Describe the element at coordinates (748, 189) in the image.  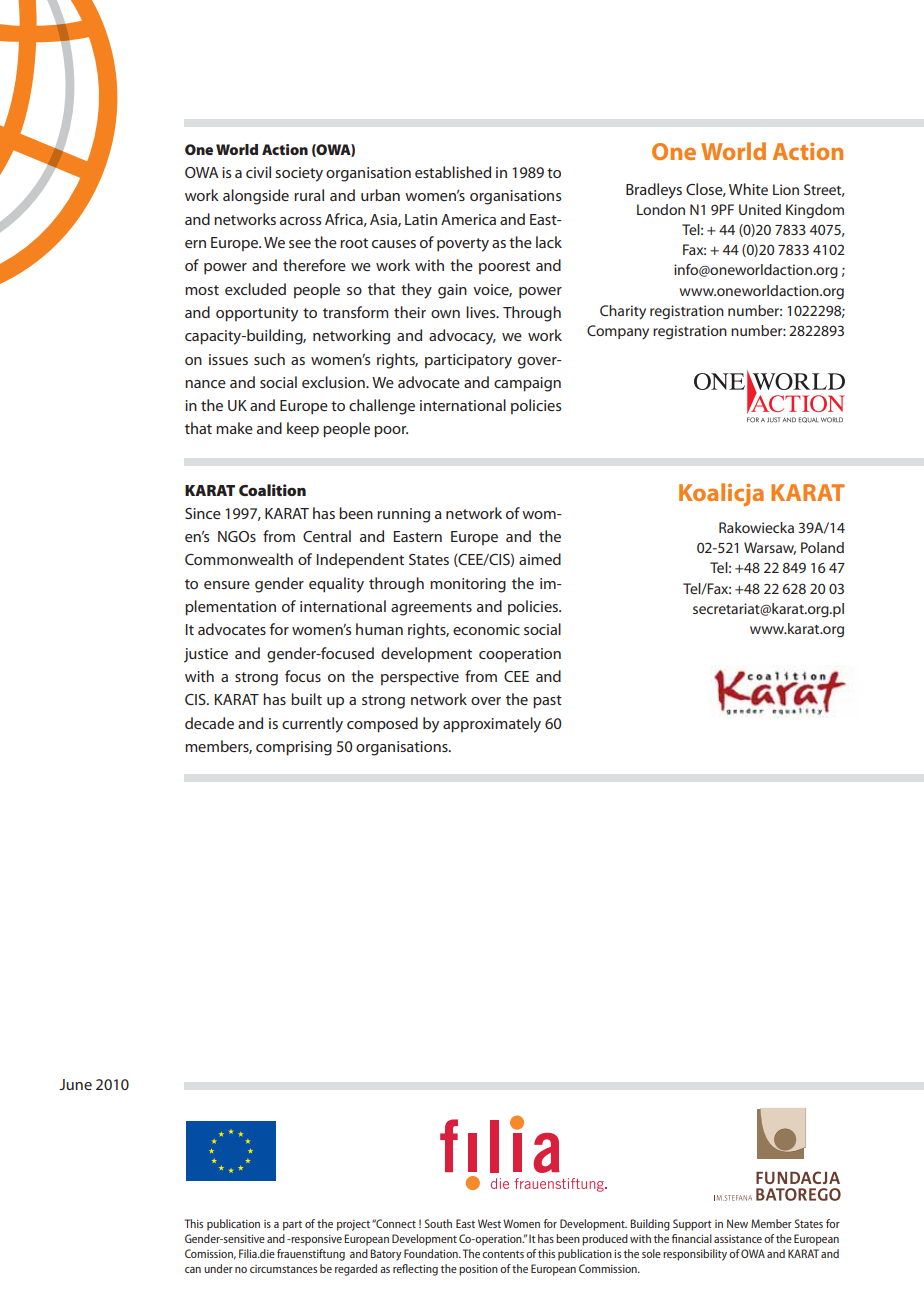
I see `White` at that location.
